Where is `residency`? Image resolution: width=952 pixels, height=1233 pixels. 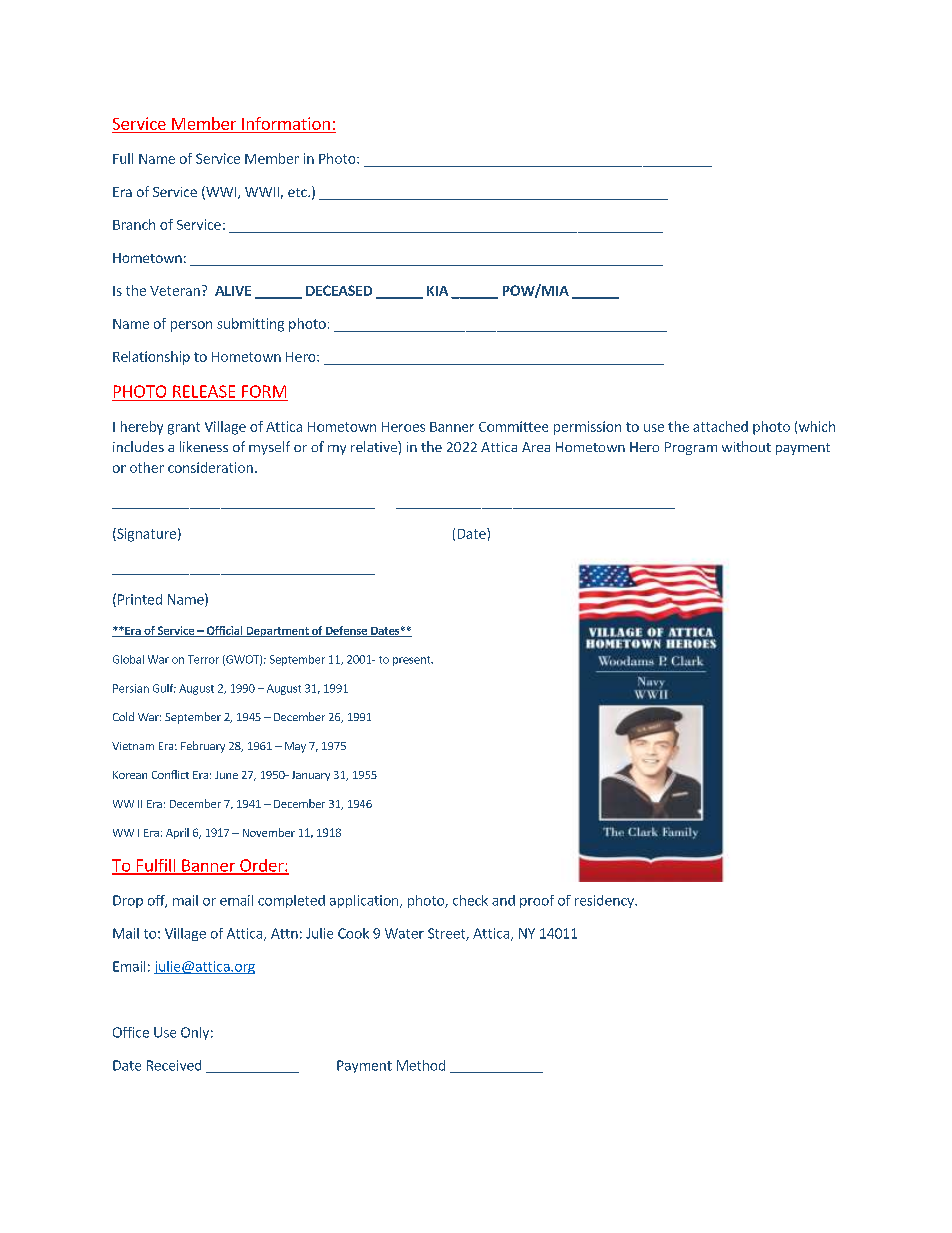
residency is located at coordinates (605, 901).
